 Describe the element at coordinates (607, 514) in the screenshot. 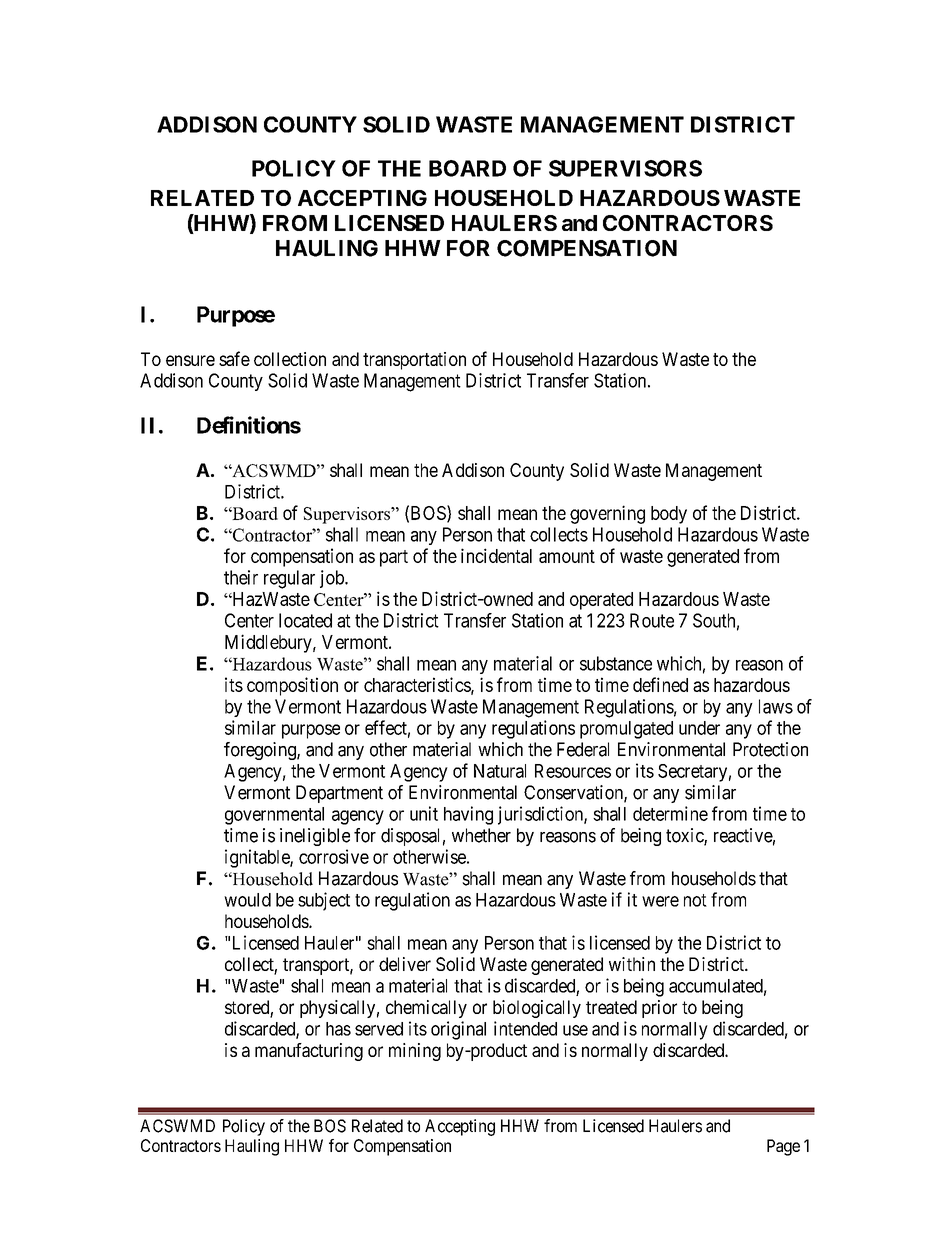

I see `governing` at that location.
